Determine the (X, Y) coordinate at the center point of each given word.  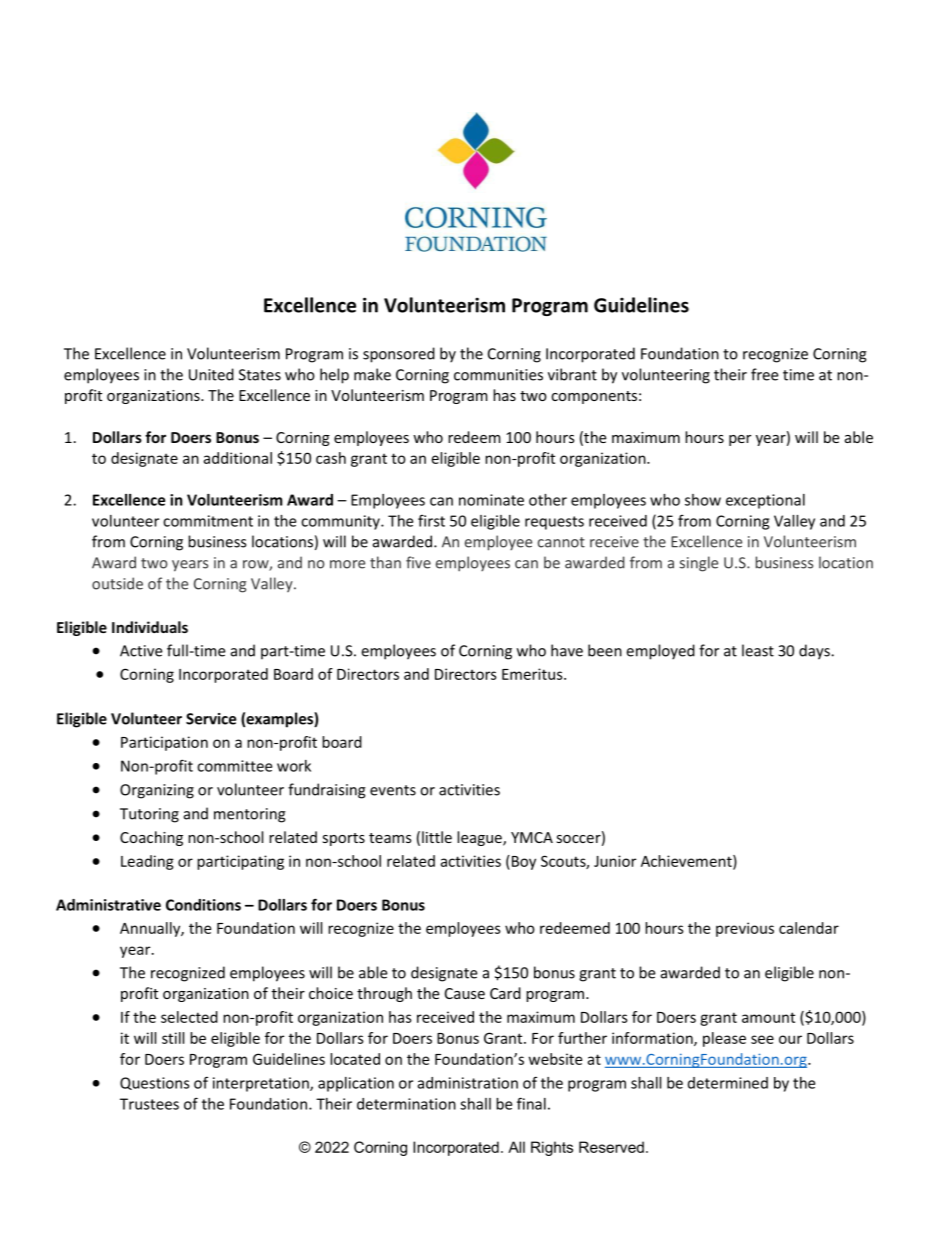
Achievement (687, 862)
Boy (522, 862)
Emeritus (533, 674)
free (764, 374)
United (211, 374)
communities (498, 375)
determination (406, 1104)
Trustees (149, 1104)
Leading (147, 862)
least (758, 650)
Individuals (150, 627)
